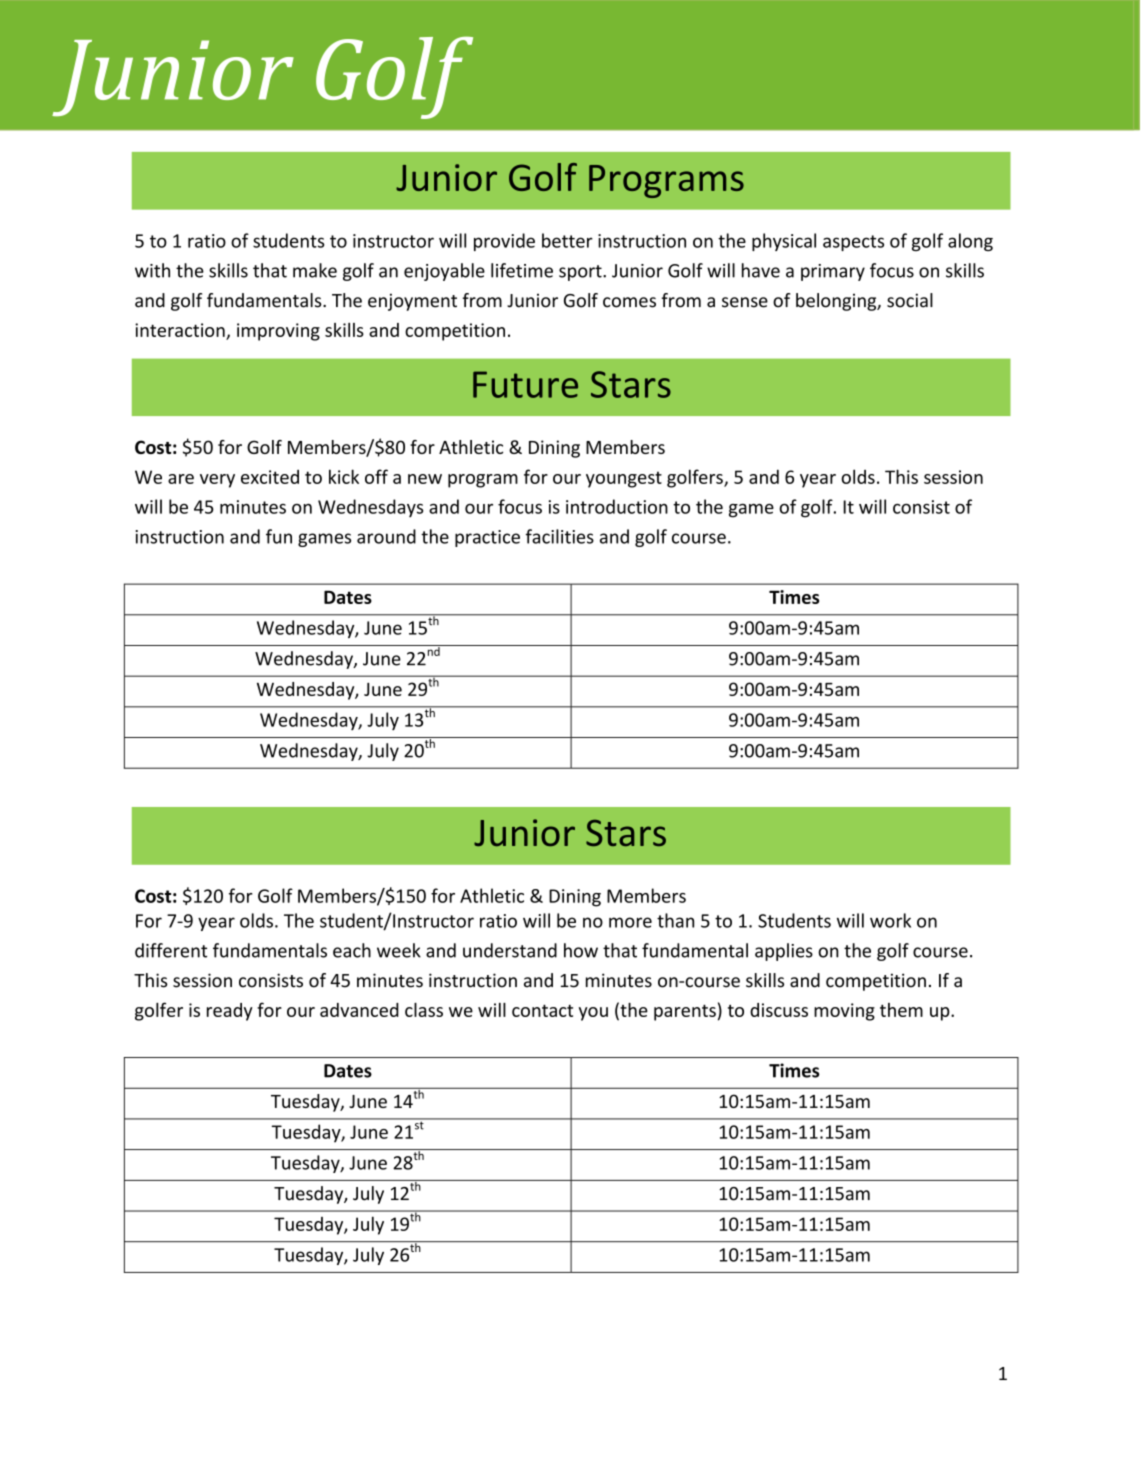 This screenshot has width=1142, height=1478. Describe the element at coordinates (230, 1012) in the screenshot. I see `ready` at that location.
